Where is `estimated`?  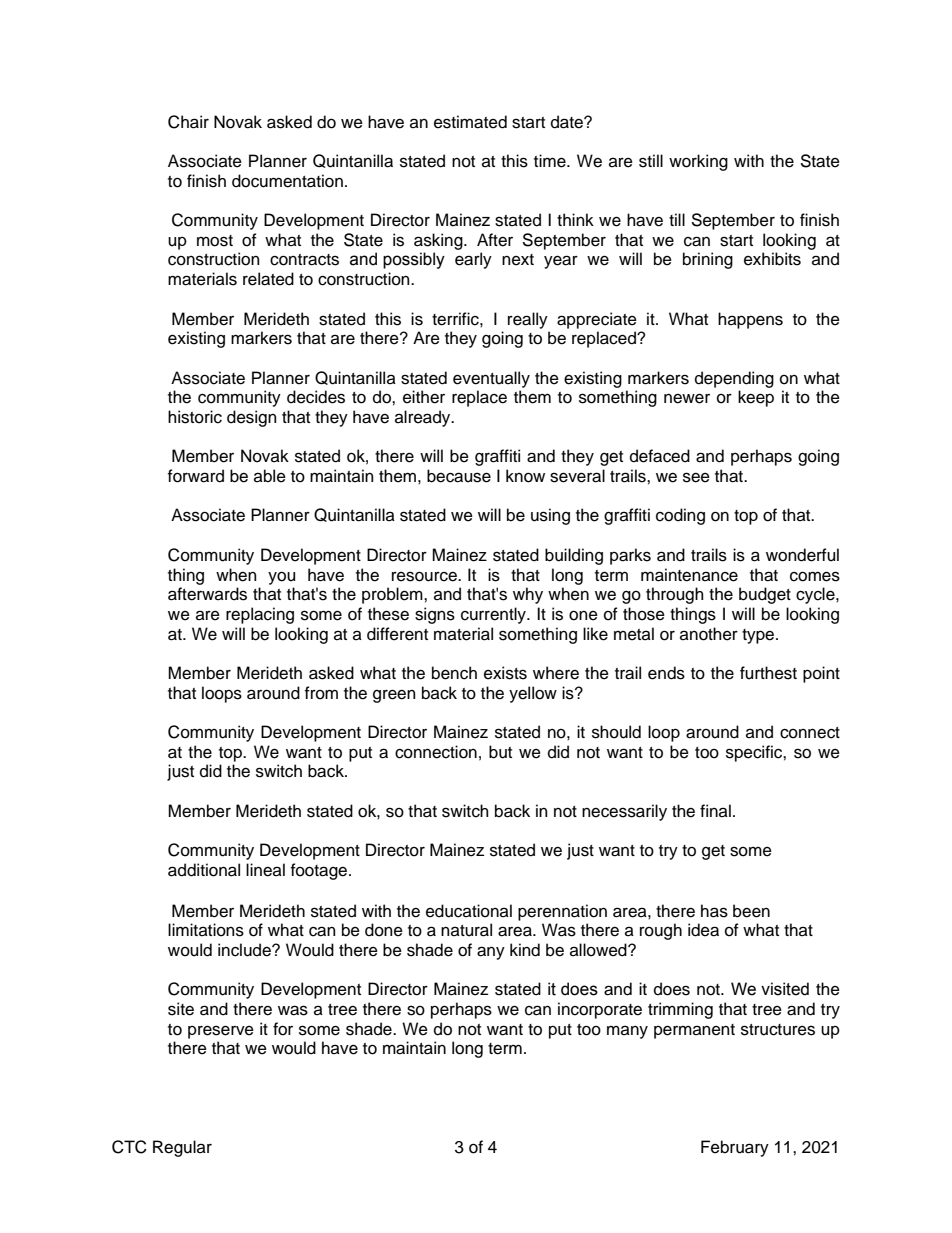
estimated is located at coordinates (470, 122).
